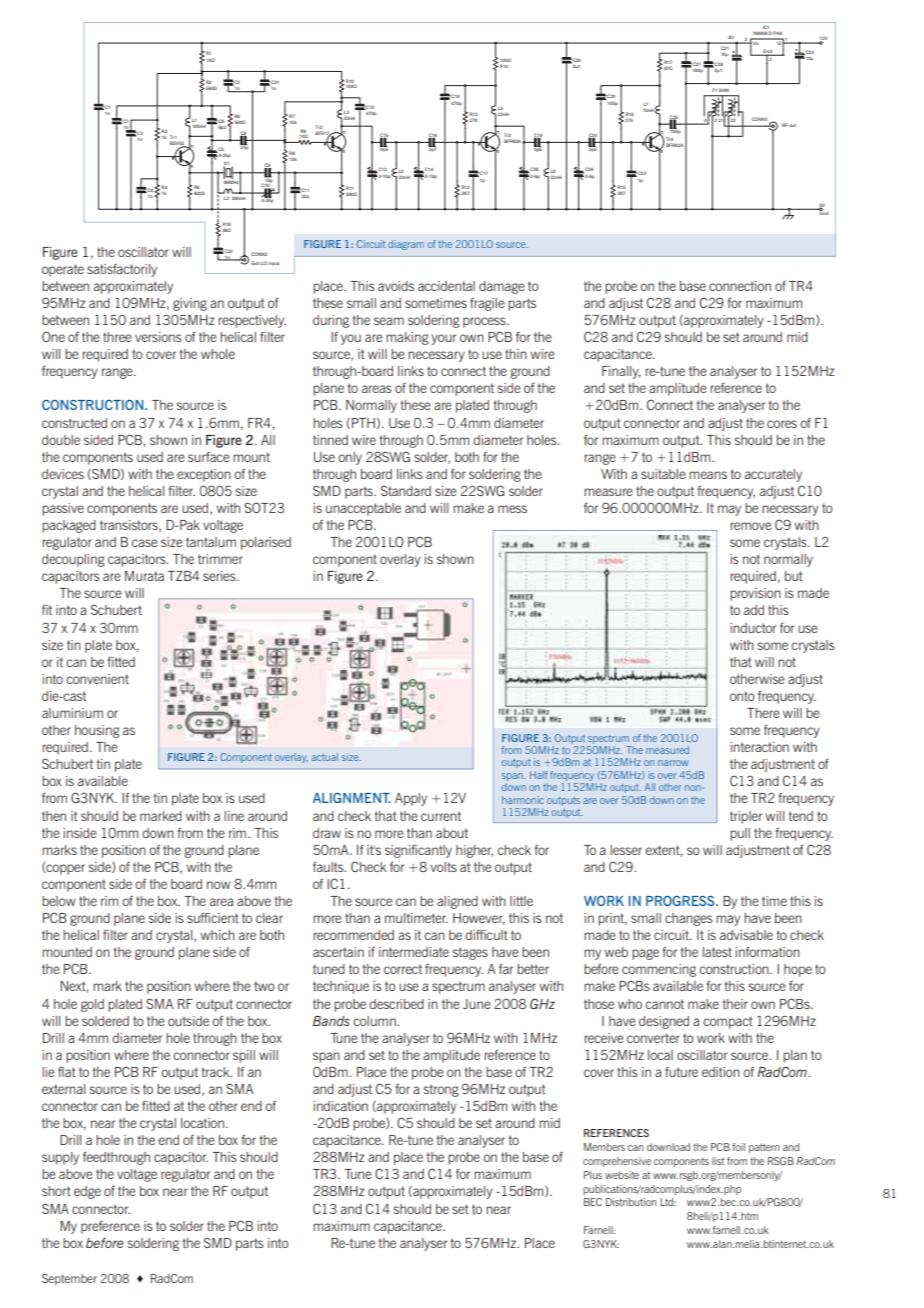 The height and width of the screenshot is (1308, 924). Describe the element at coordinates (411, 799) in the screenshot. I see `Apply` at that location.
